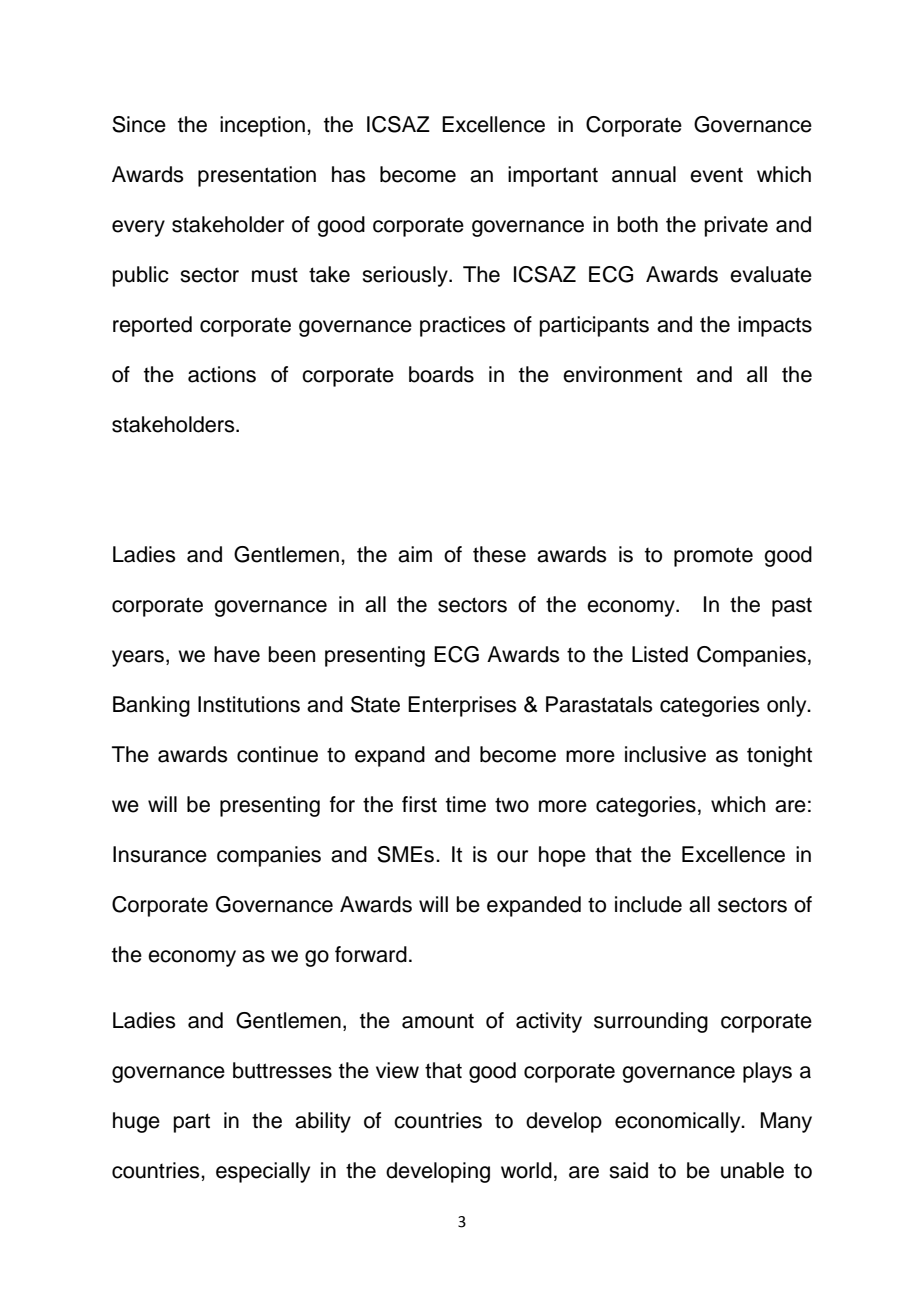 The image size is (924, 1308). Describe the element at coordinates (257, 176) in the screenshot. I see `presentation` at that location.
